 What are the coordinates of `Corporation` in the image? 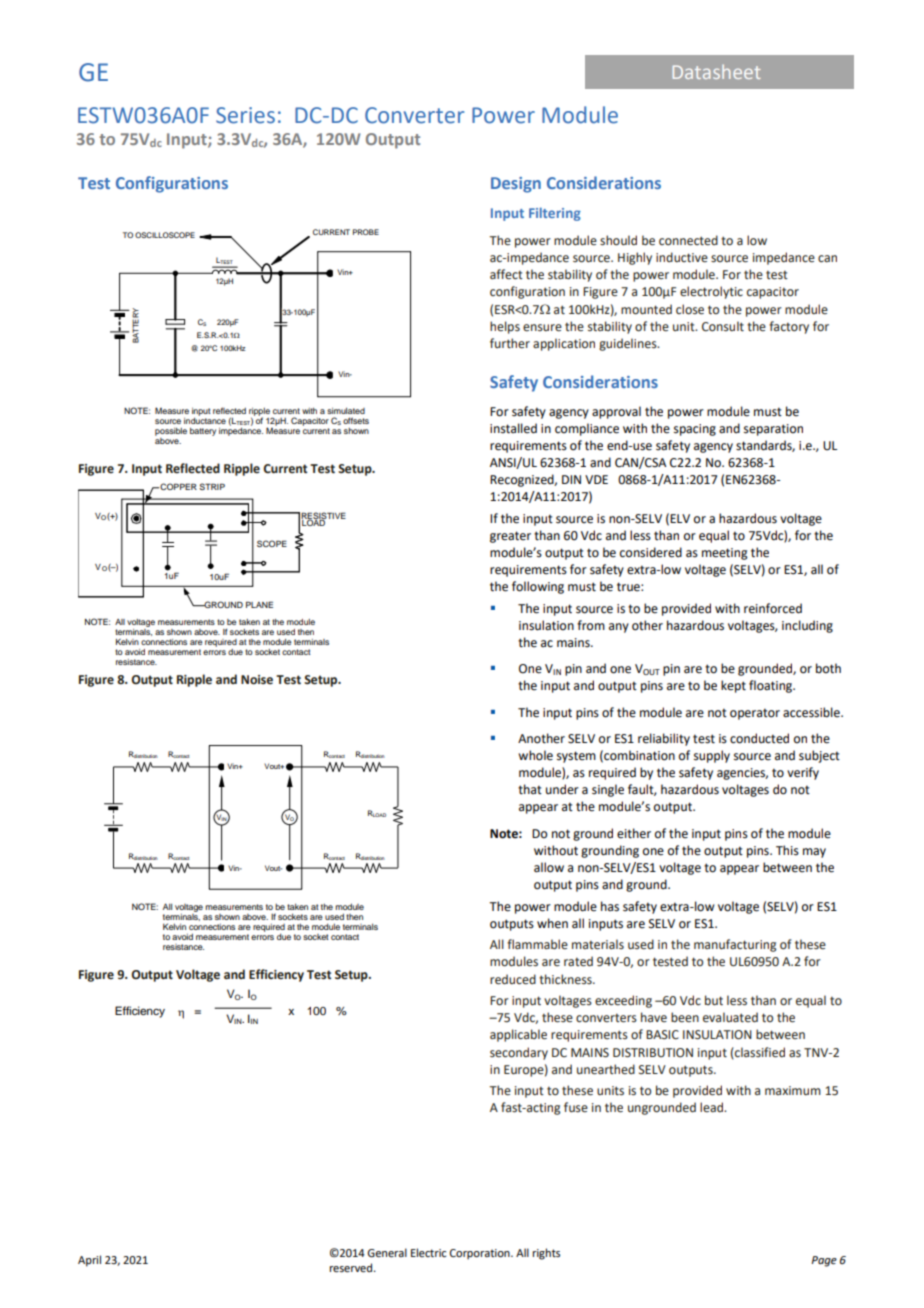 It's located at (481, 1254).
